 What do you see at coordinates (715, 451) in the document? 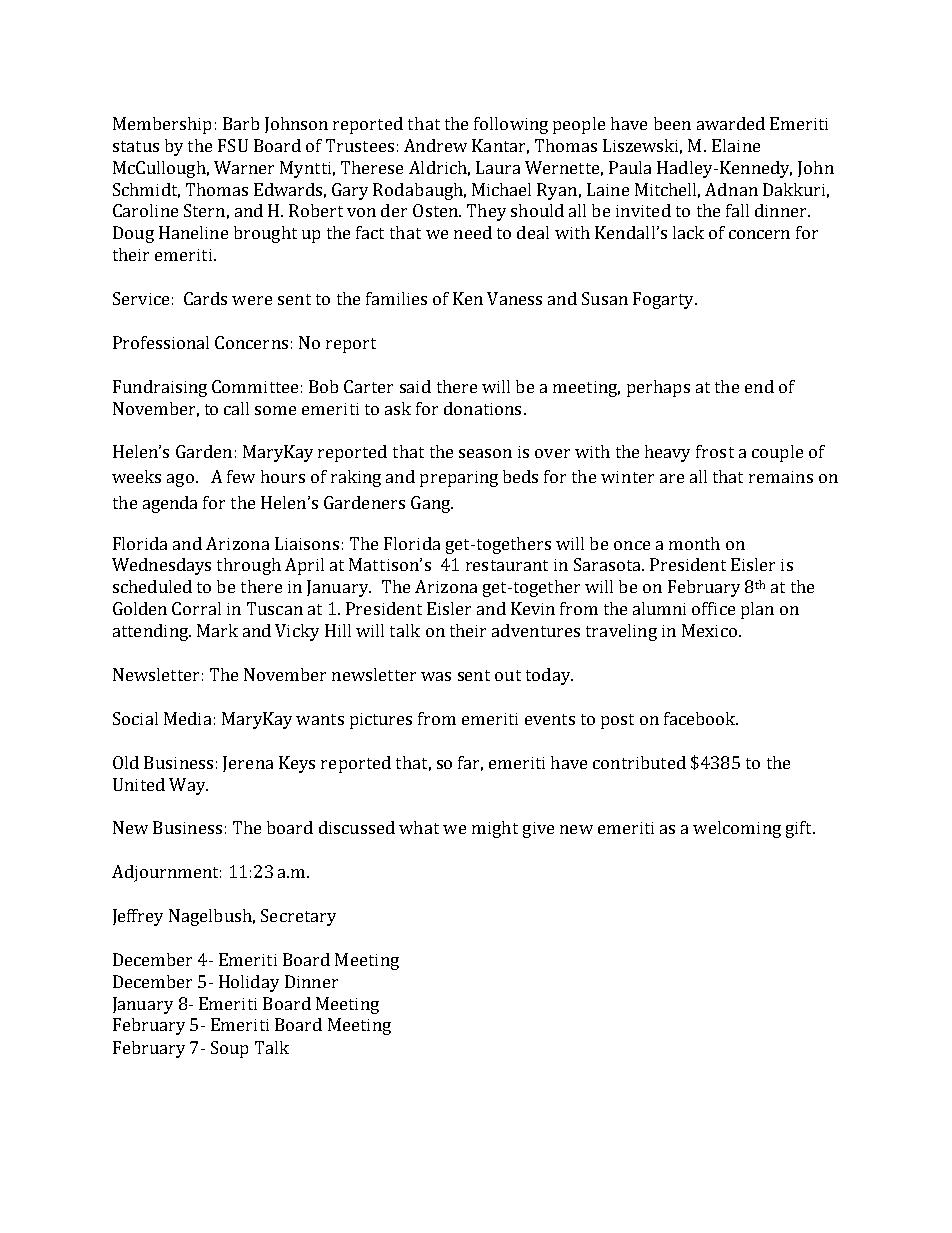
I see `frost` at bounding box center [715, 451].
